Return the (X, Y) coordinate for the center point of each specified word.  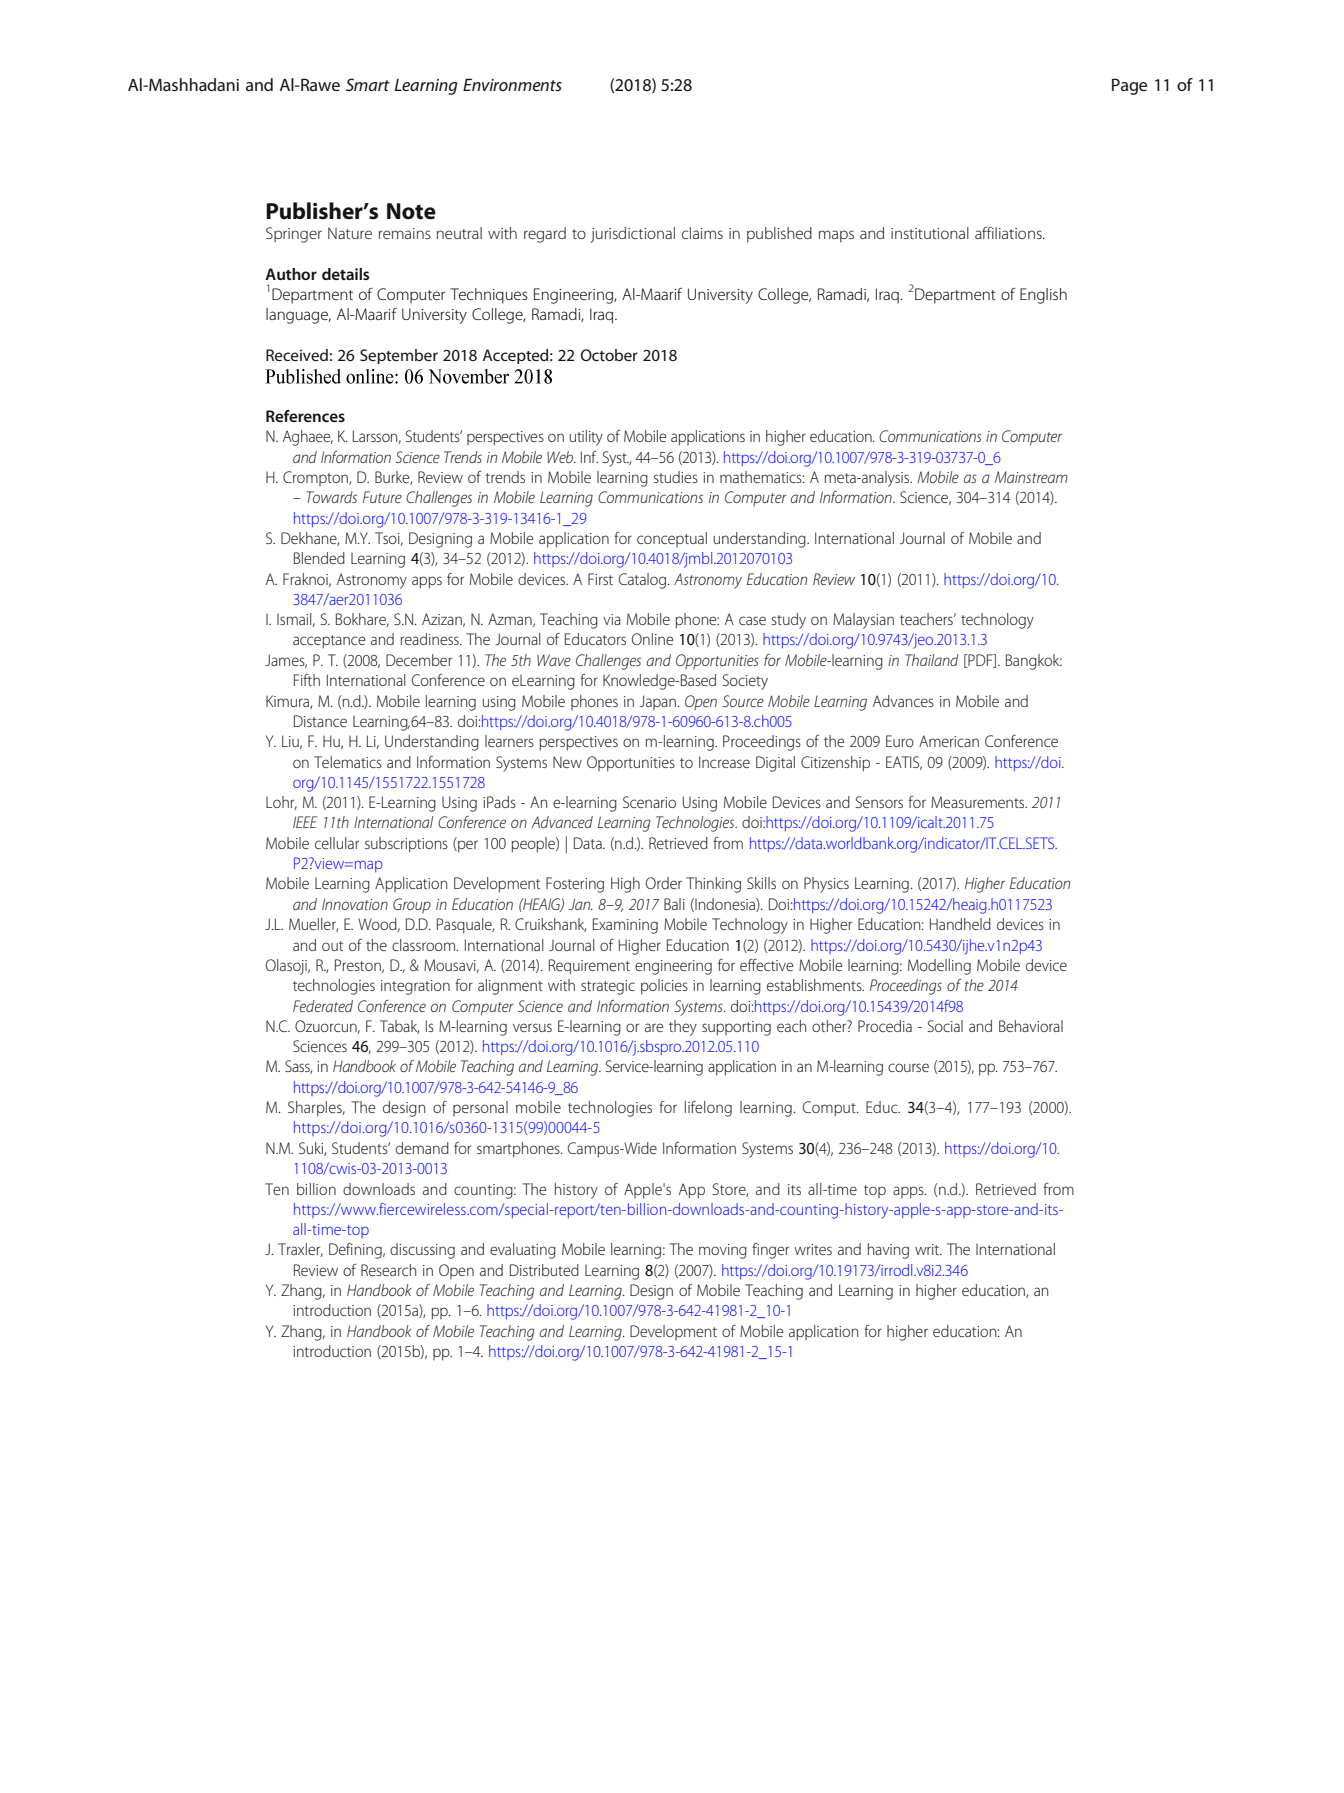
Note (411, 211)
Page (1129, 86)
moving (723, 1251)
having (888, 1251)
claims (702, 233)
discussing (422, 1251)
